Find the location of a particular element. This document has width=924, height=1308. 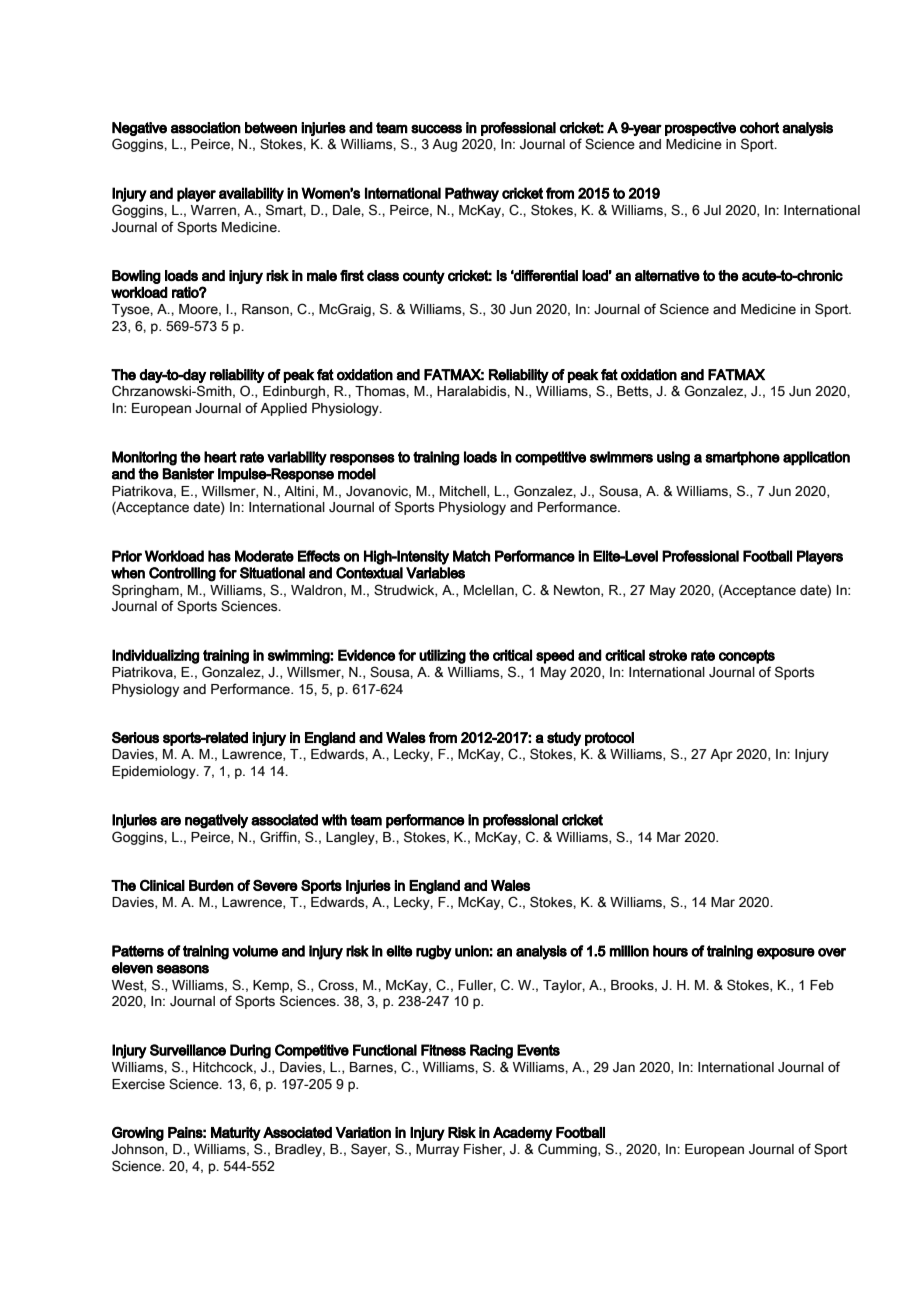

exposure is located at coordinates (786, 954).
